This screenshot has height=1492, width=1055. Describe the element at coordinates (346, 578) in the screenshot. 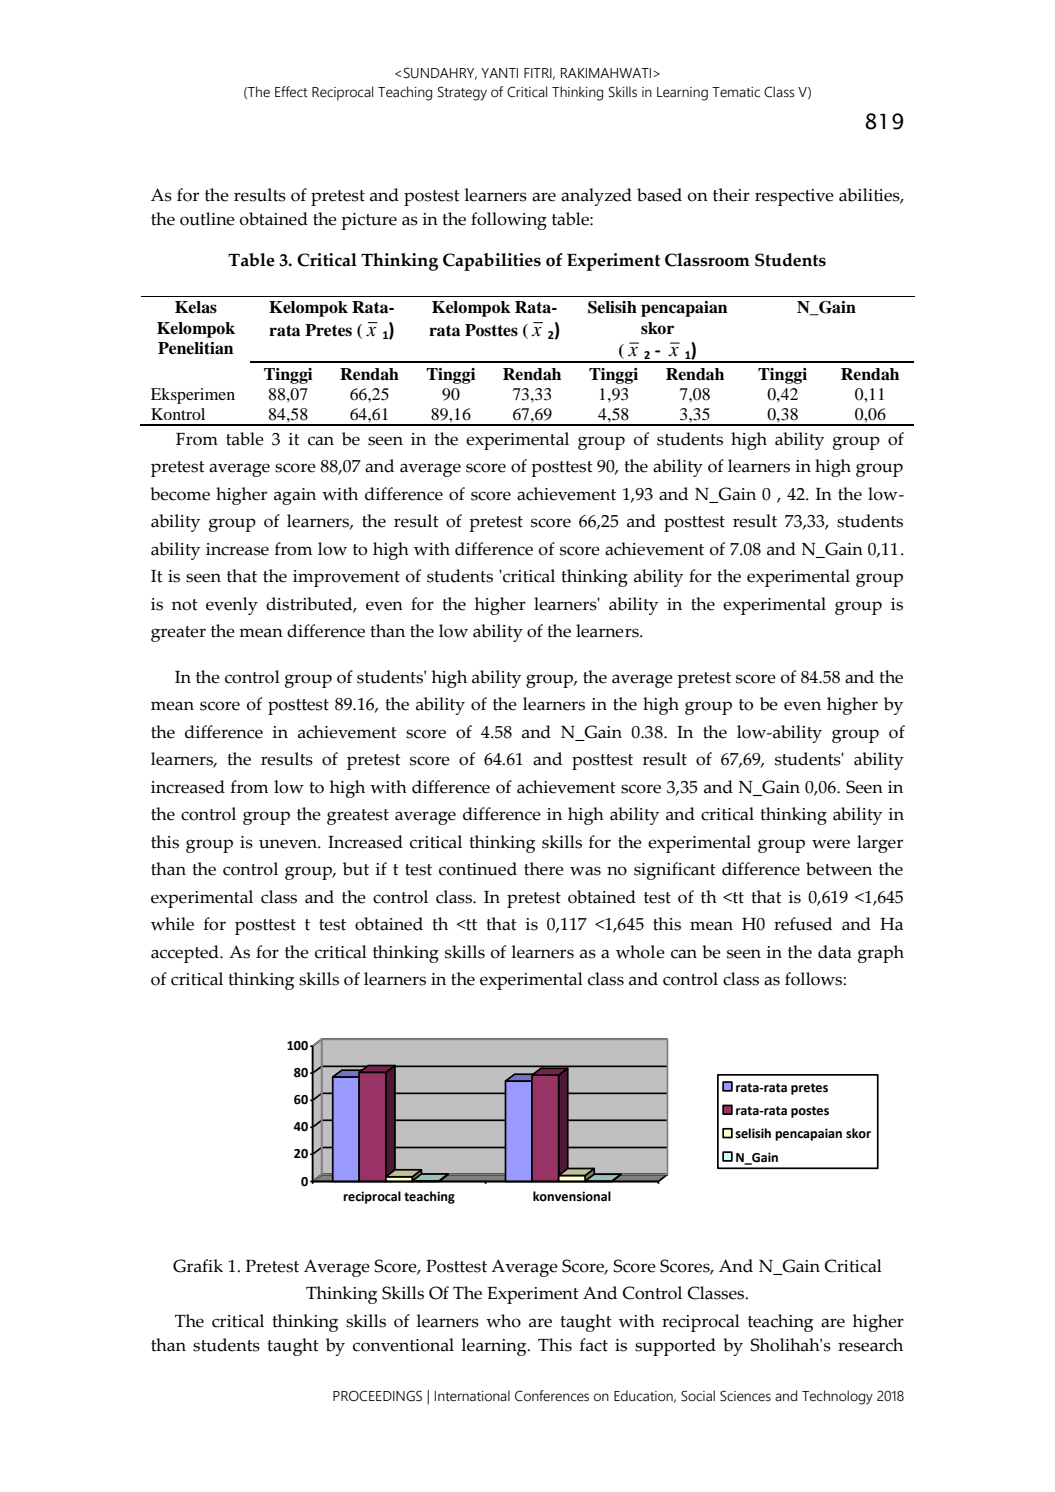

I see `improvement` at that location.
